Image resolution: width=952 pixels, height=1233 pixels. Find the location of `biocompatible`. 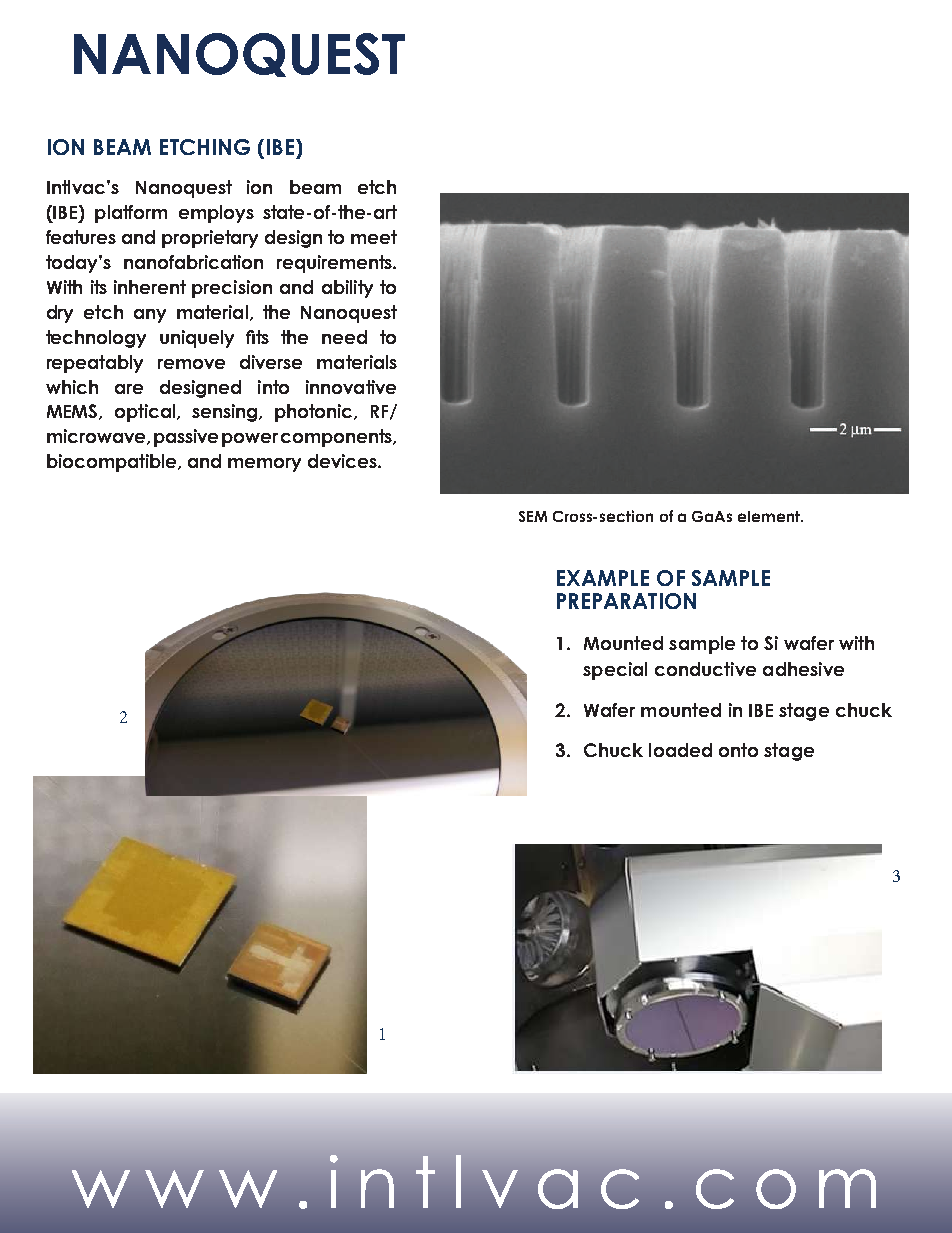

biocompatible is located at coordinates (113, 463).
